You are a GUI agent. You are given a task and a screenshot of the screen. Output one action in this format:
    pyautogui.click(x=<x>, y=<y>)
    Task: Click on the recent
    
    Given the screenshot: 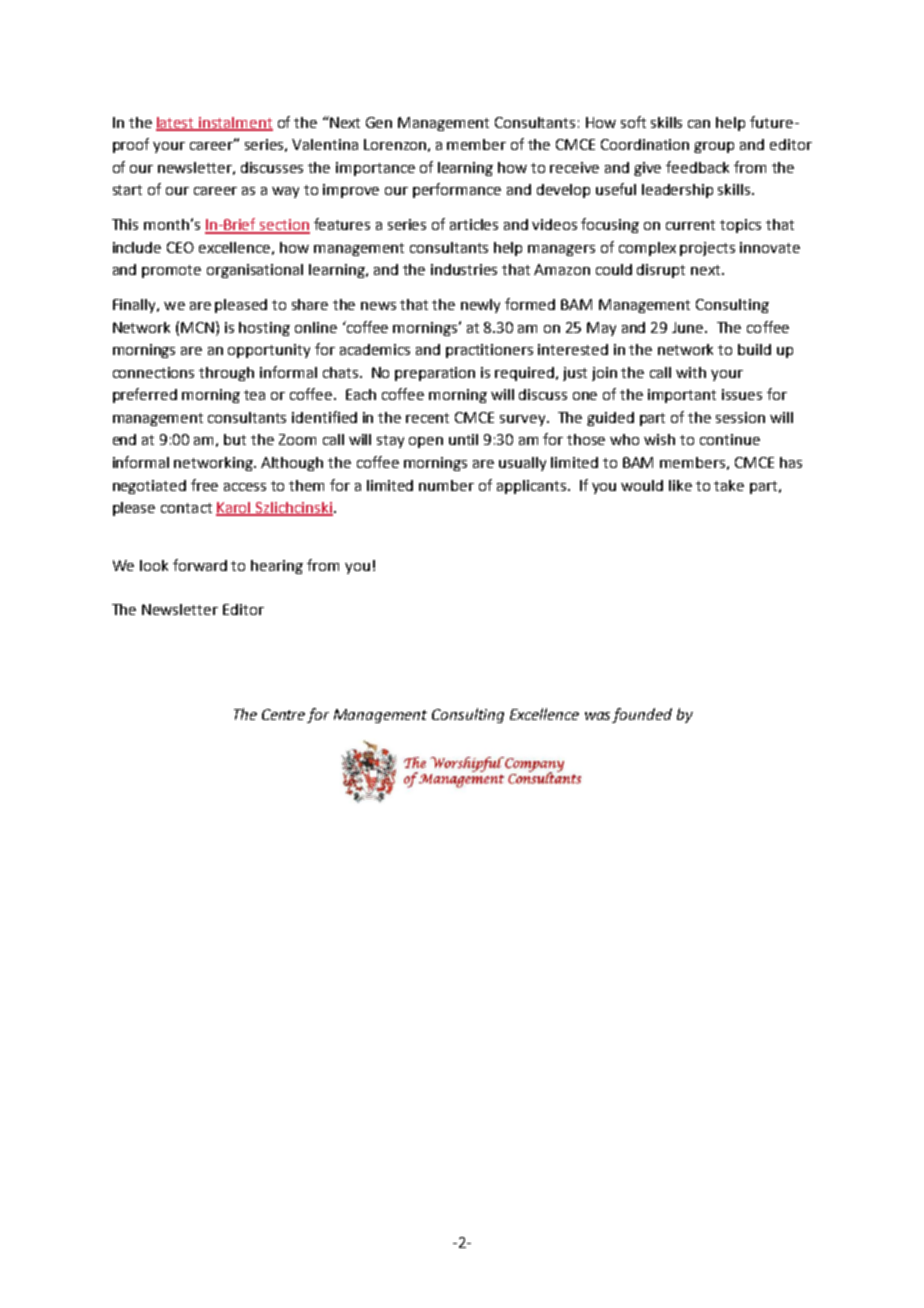 What is the action you would take?
    pyautogui.click(x=427, y=418)
